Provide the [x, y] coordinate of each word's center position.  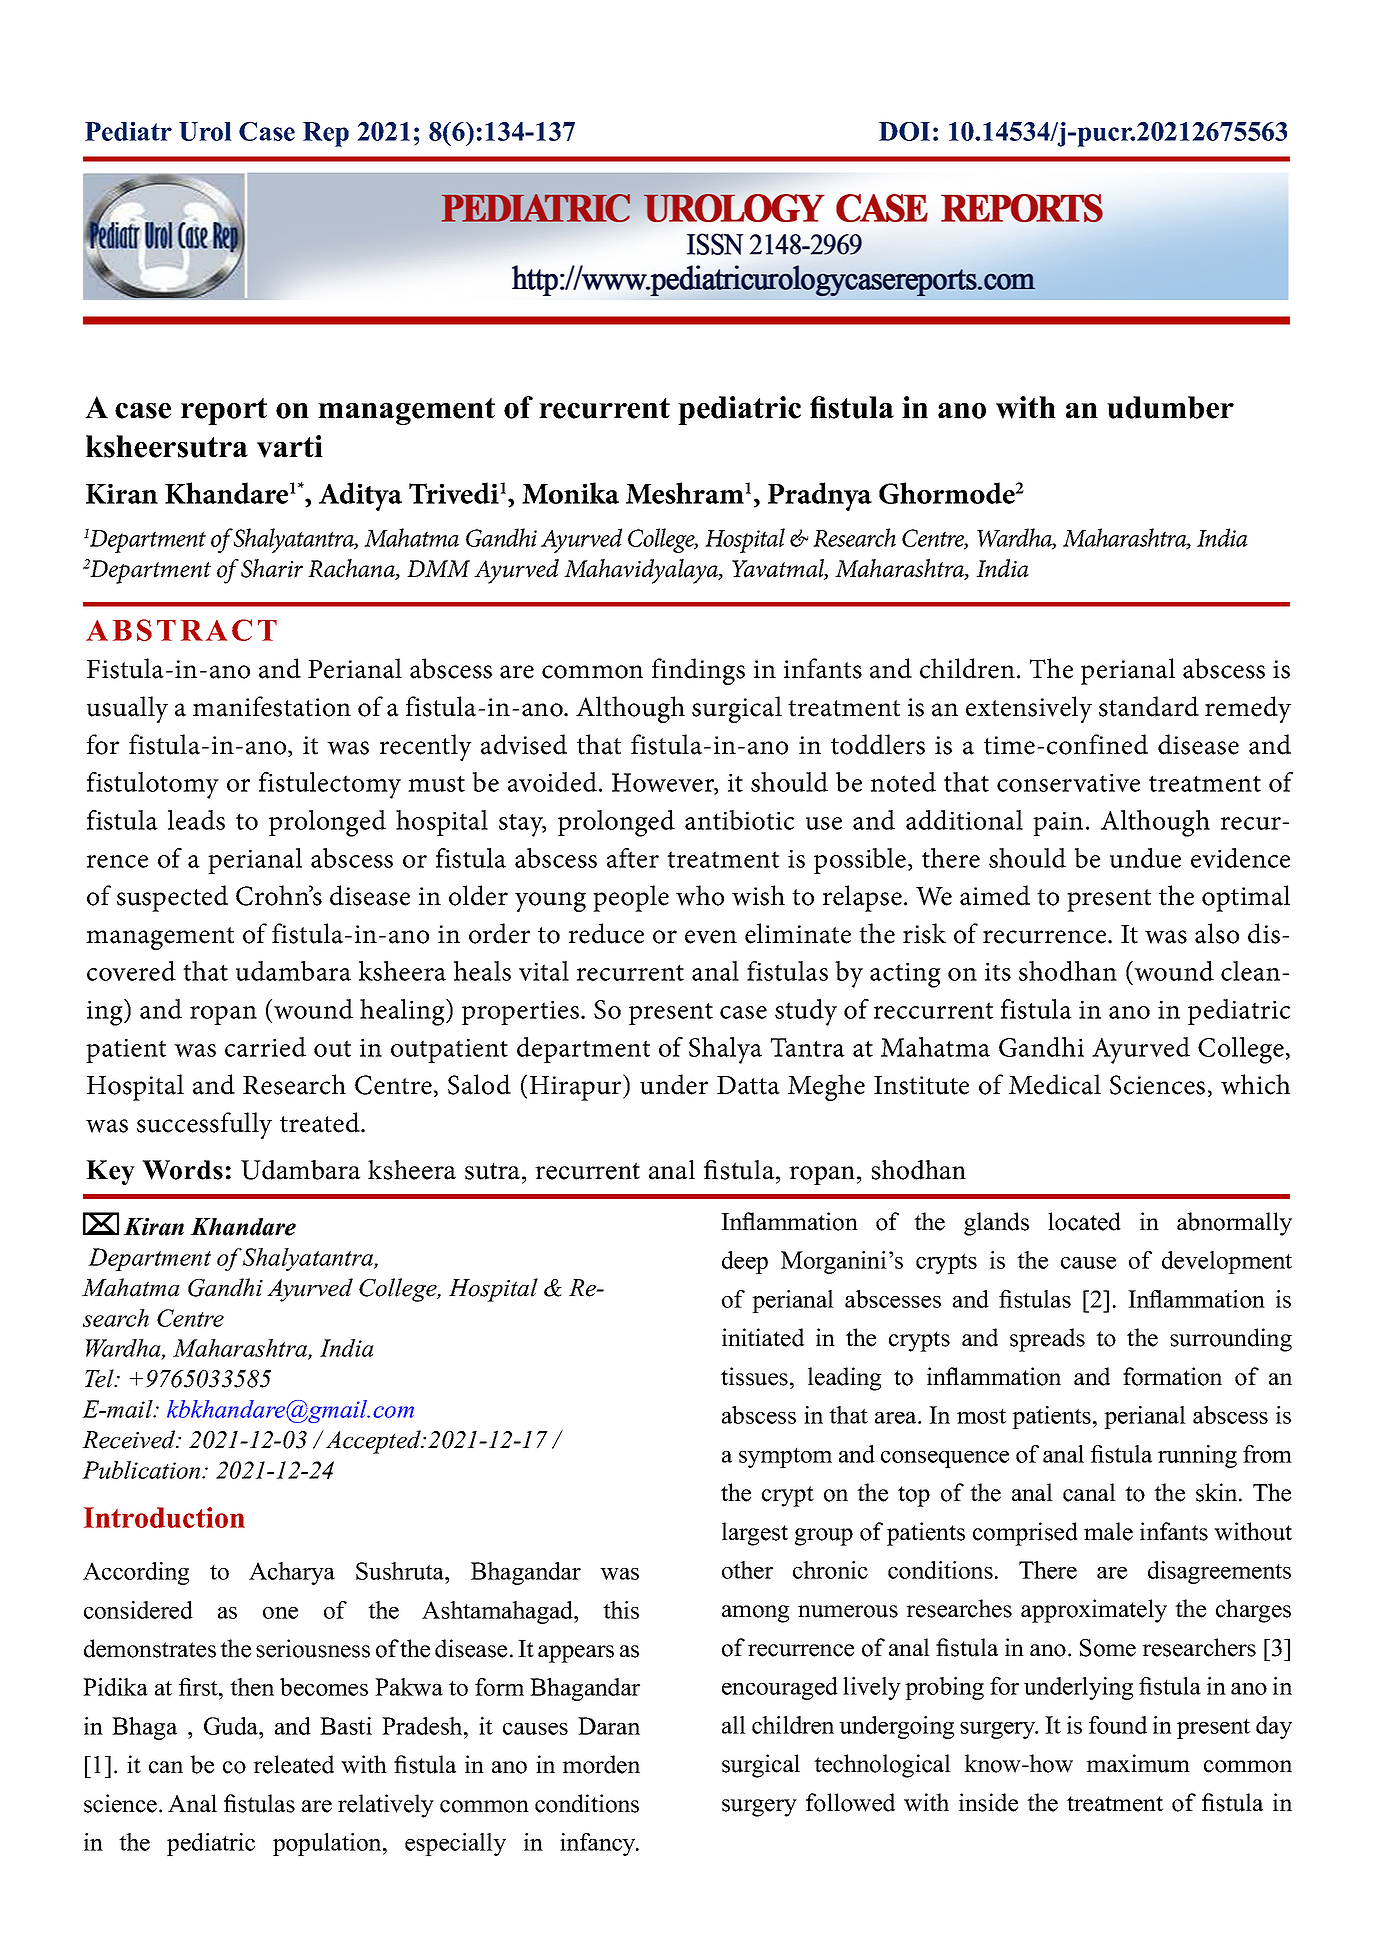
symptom [785, 1458]
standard [1149, 706]
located [1084, 1221]
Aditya [360, 496]
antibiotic [739, 820]
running [1197, 1456]
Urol [205, 131]
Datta [748, 1085]
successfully [204, 1125]
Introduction [164, 1517]
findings [698, 671]
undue [1145, 858]
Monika [570, 493]
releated [293, 1764]
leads [196, 820]
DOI [904, 131]
